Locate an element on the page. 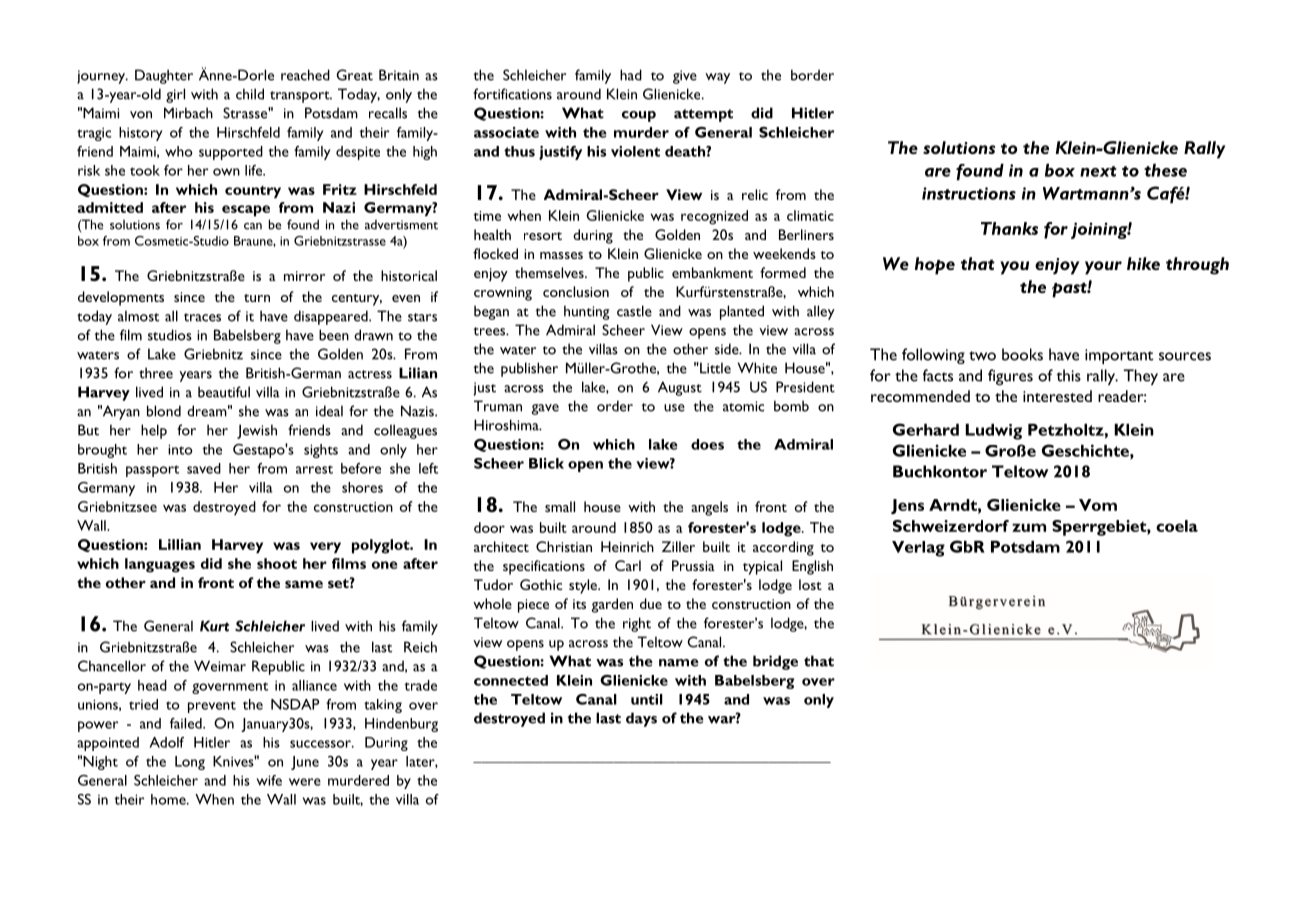  child is located at coordinates (250, 94).
